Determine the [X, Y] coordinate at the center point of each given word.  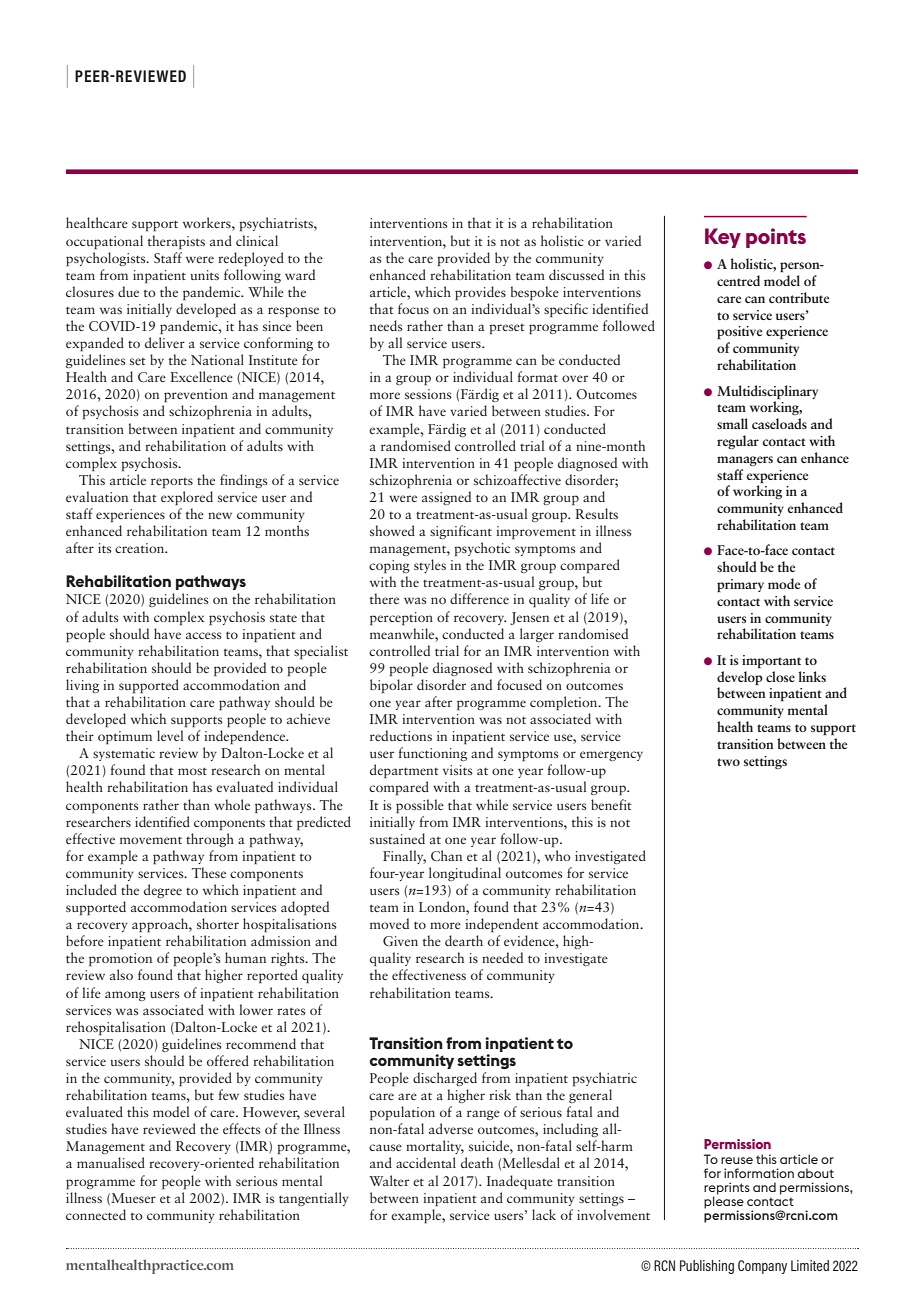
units [205, 275]
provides [480, 293]
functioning [432, 754]
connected [96, 1214]
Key [723, 238]
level [170, 735]
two [728, 762]
